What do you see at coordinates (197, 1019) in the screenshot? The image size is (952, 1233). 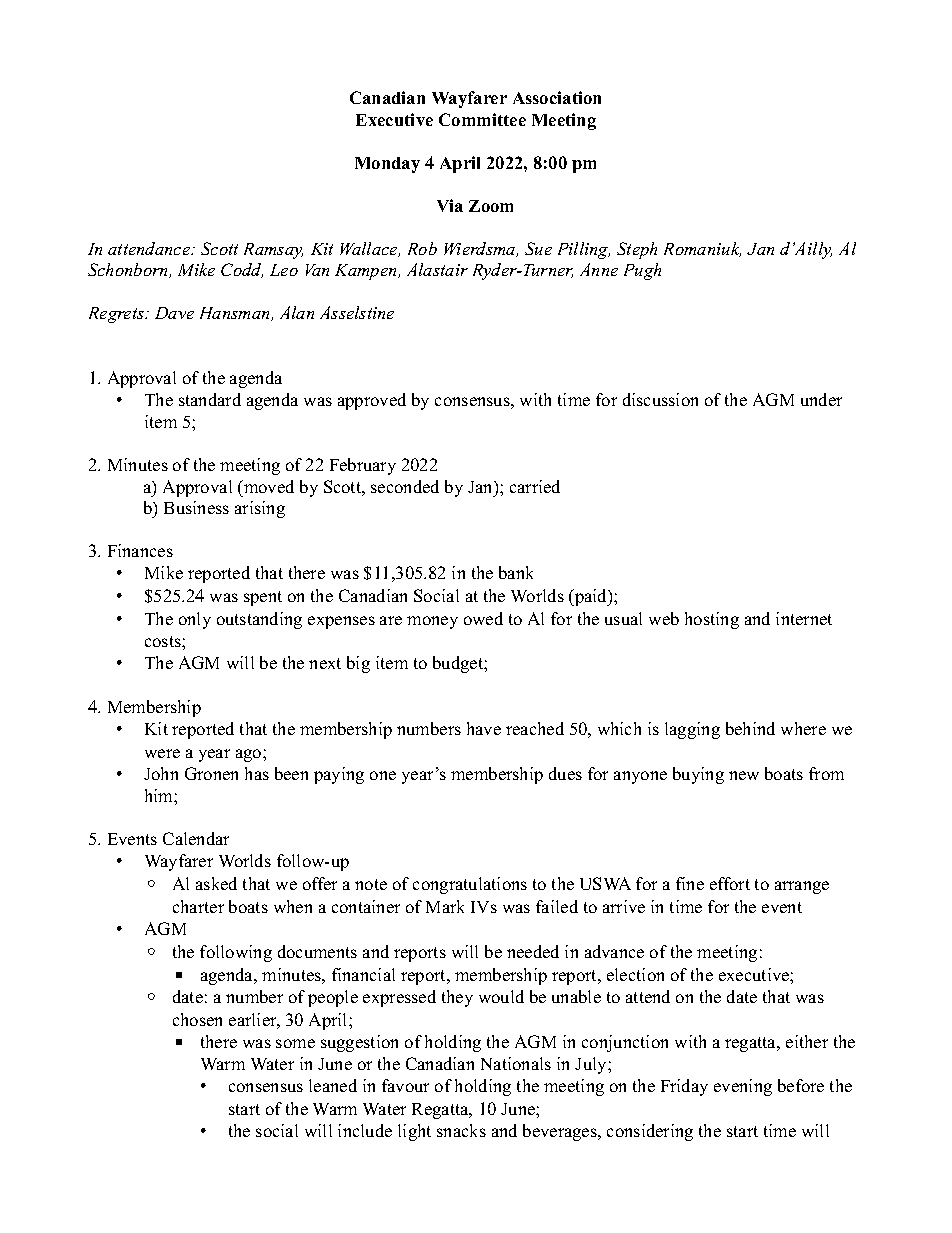 I see `chosen` at bounding box center [197, 1019].
